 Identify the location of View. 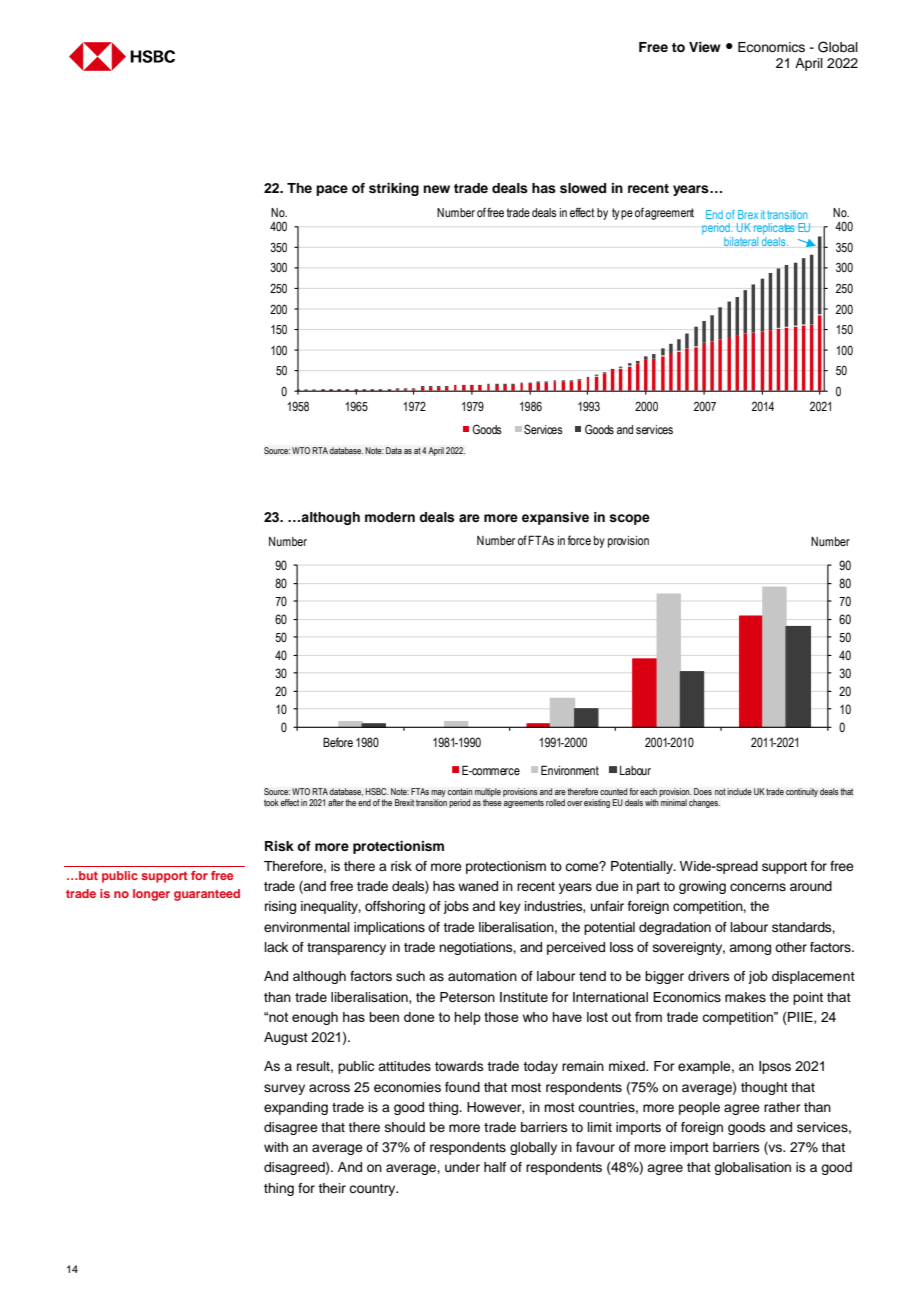
(705, 47).
